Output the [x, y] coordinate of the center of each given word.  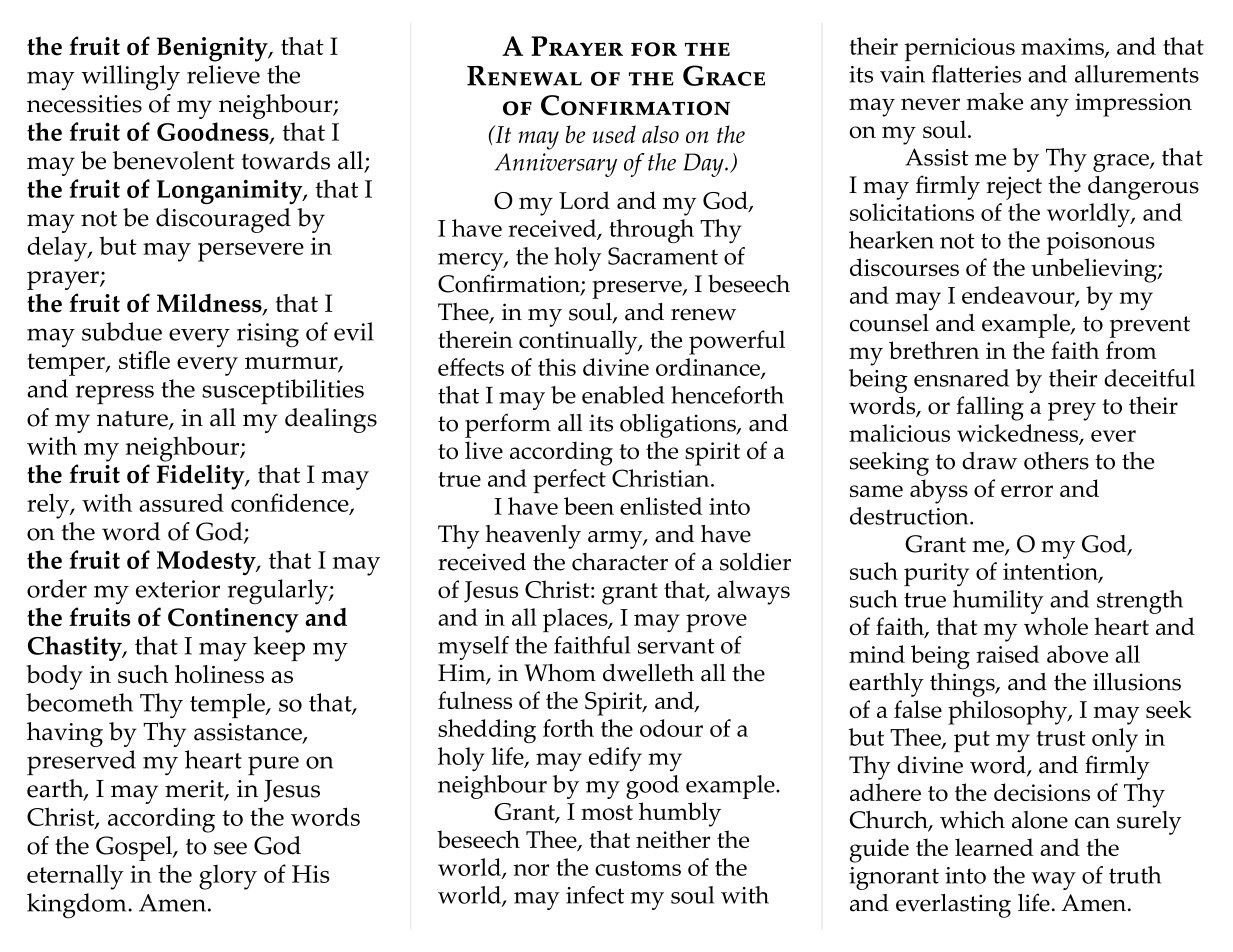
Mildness [210, 304]
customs [638, 868]
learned [994, 847]
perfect [569, 481]
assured [181, 502]
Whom [560, 673]
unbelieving [1095, 270]
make [995, 101]
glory [228, 877]
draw [989, 461]
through [651, 231]
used [614, 134]
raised [1007, 654]
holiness [219, 674]
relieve [223, 74]
